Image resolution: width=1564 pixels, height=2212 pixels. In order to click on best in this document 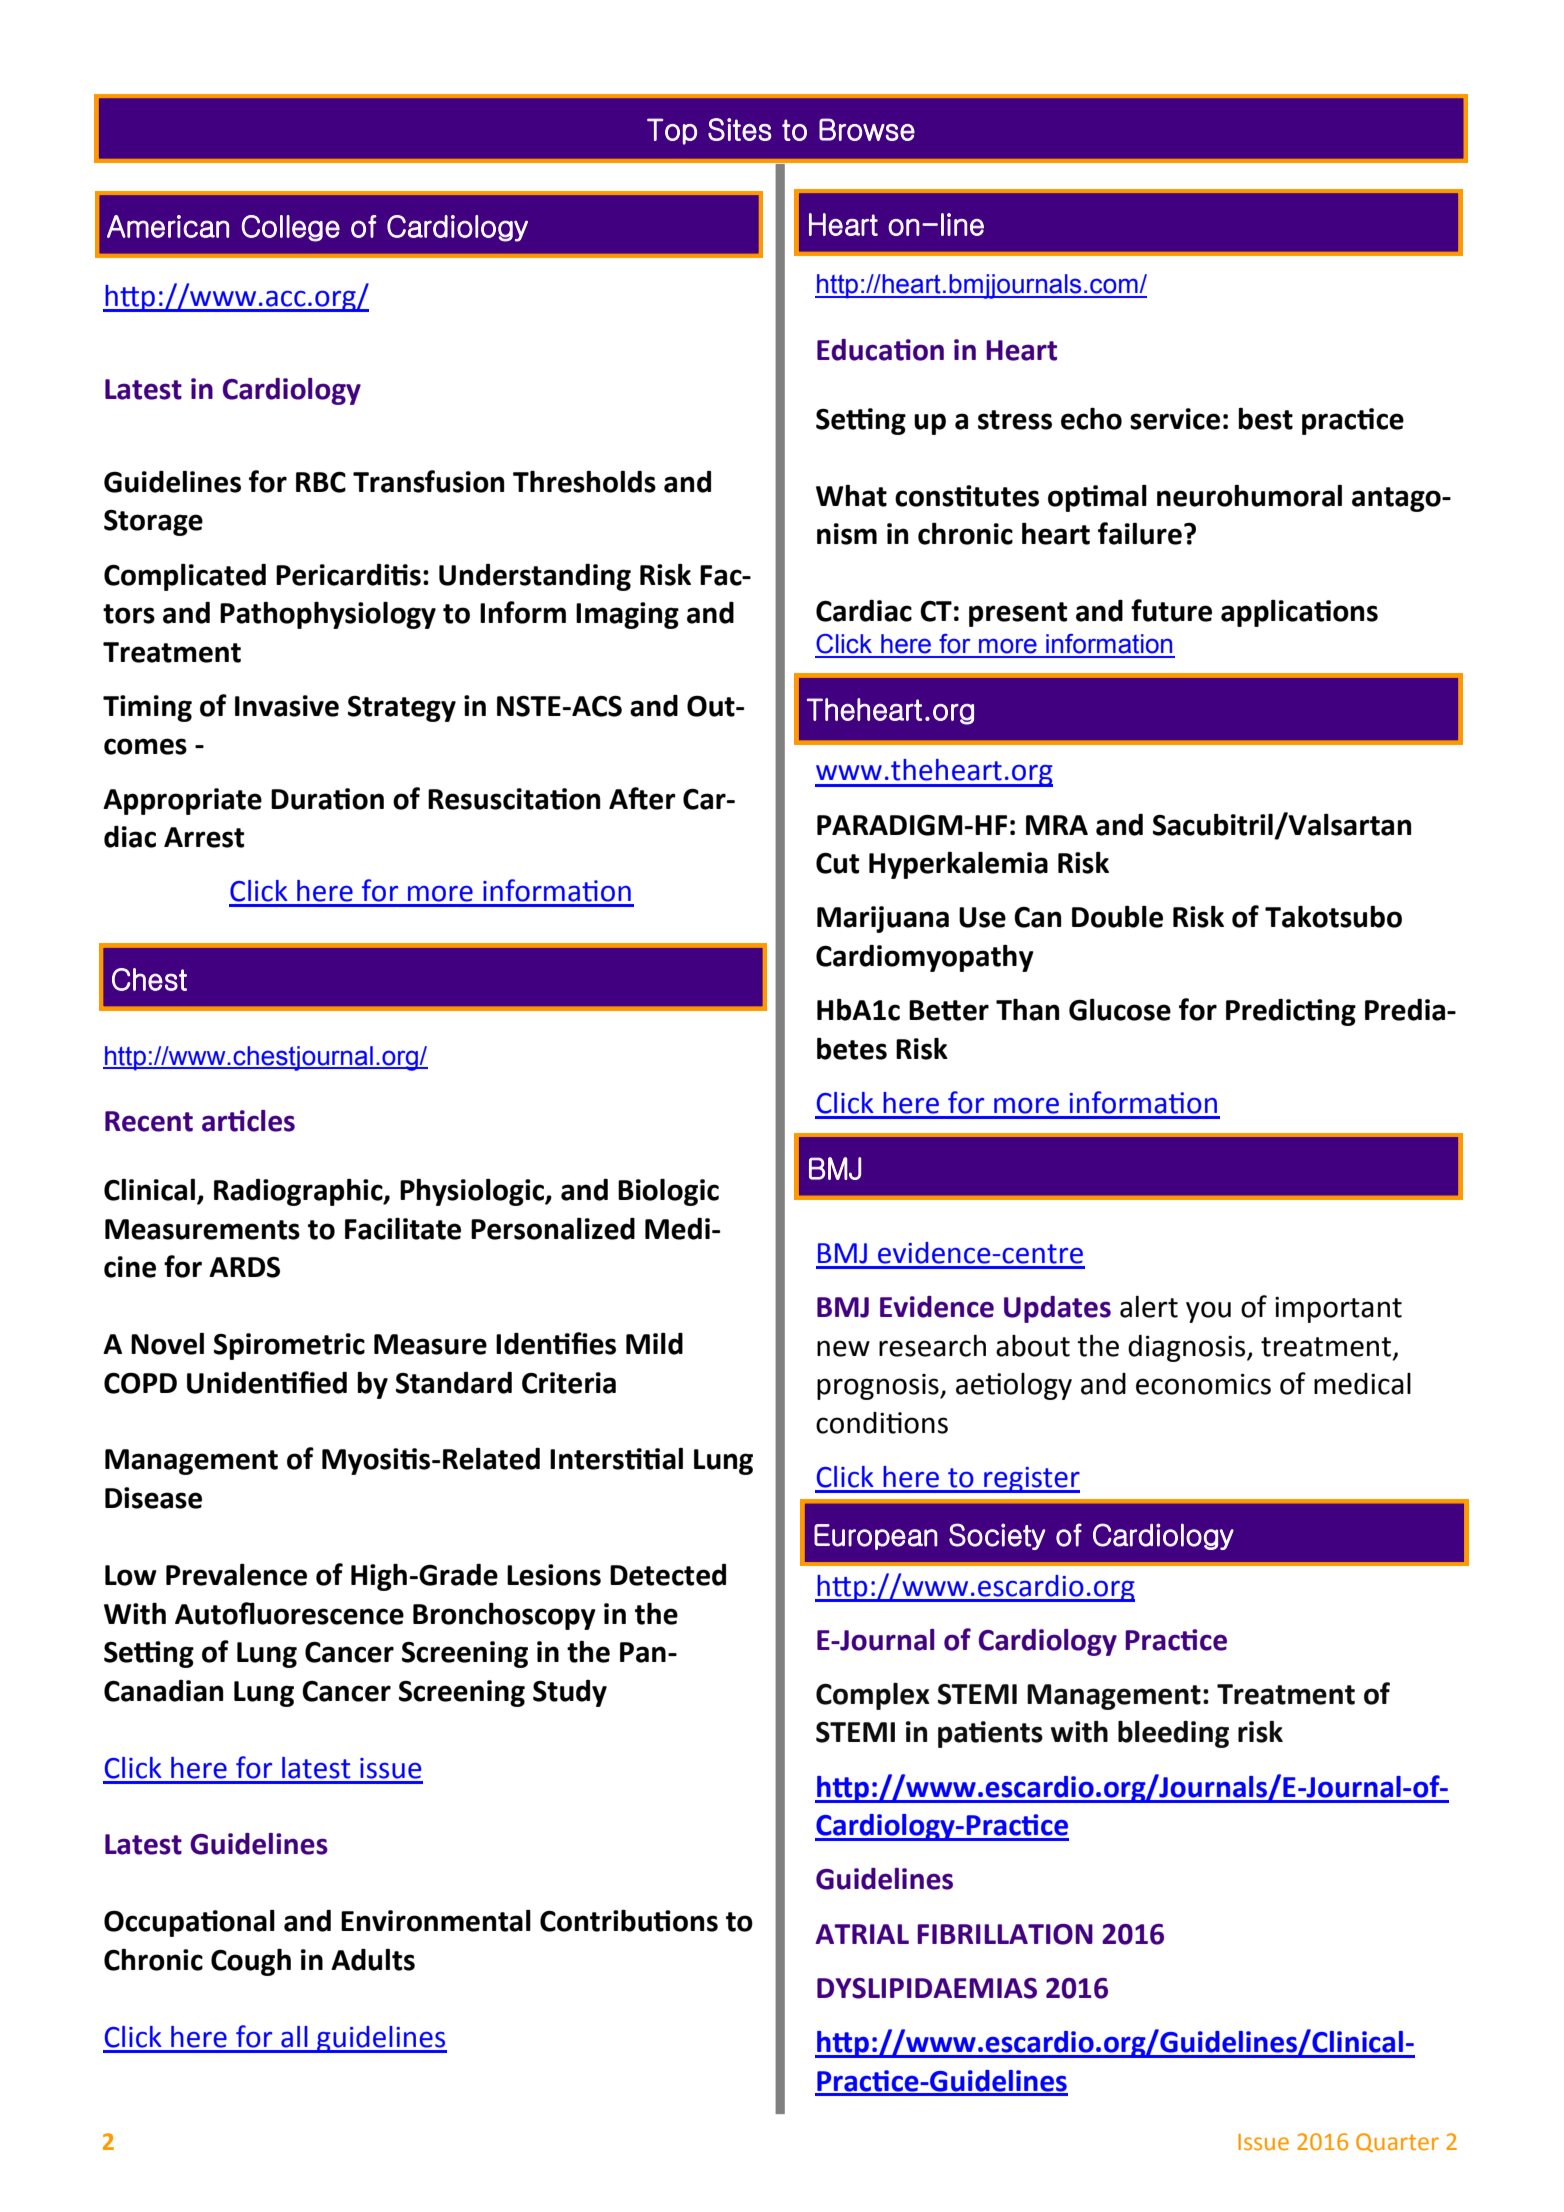, I will do `click(1266, 419)`.
